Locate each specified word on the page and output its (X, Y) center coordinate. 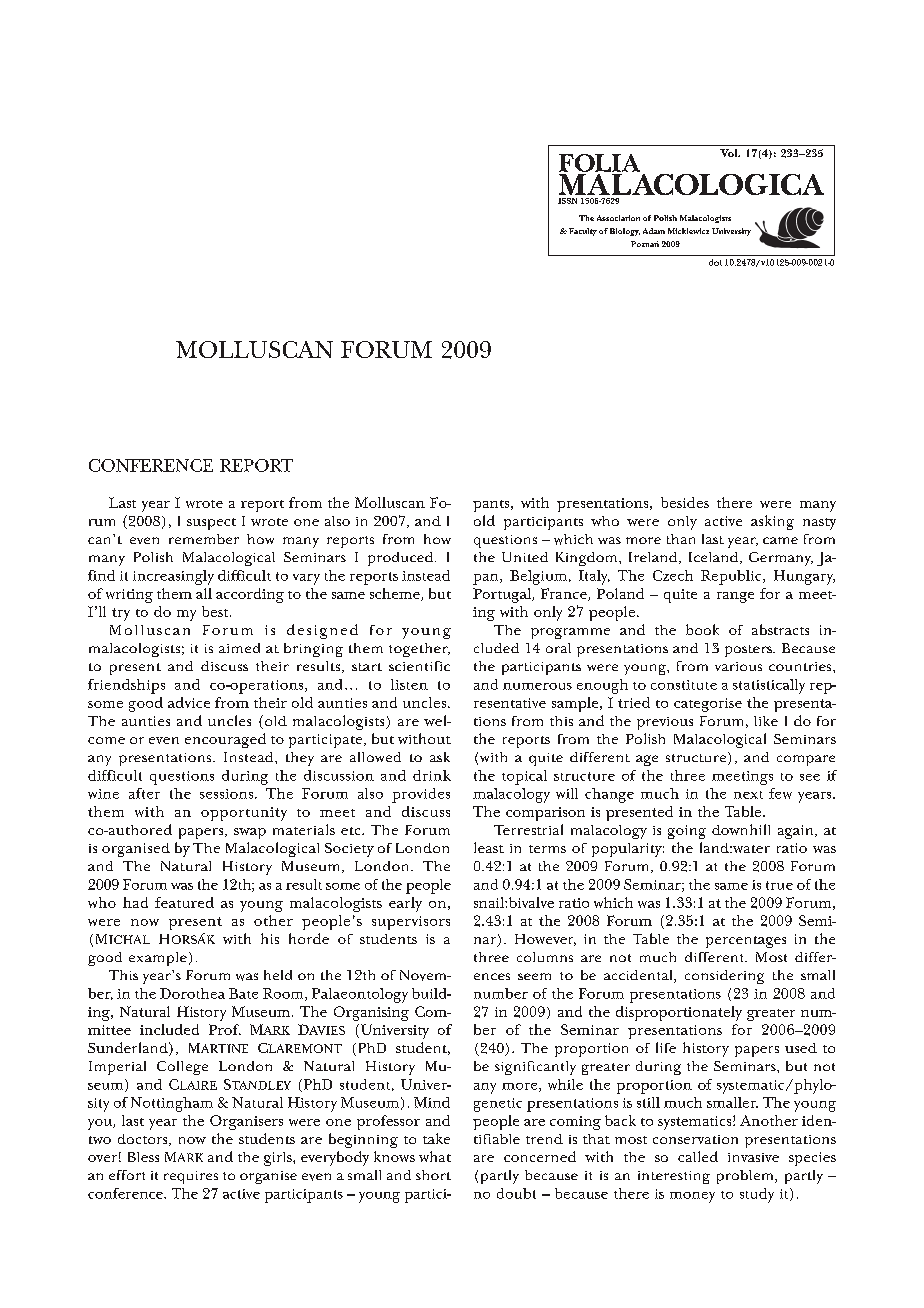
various (738, 666)
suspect (211, 524)
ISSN (567, 201)
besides (685, 502)
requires (191, 1177)
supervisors (411, 923)
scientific (419, 666)
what (435, 1156)
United (525, 557)
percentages (746, 942)
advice (189, 702)
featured (184, 902)
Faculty (583, 232)
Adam (654, 231)
